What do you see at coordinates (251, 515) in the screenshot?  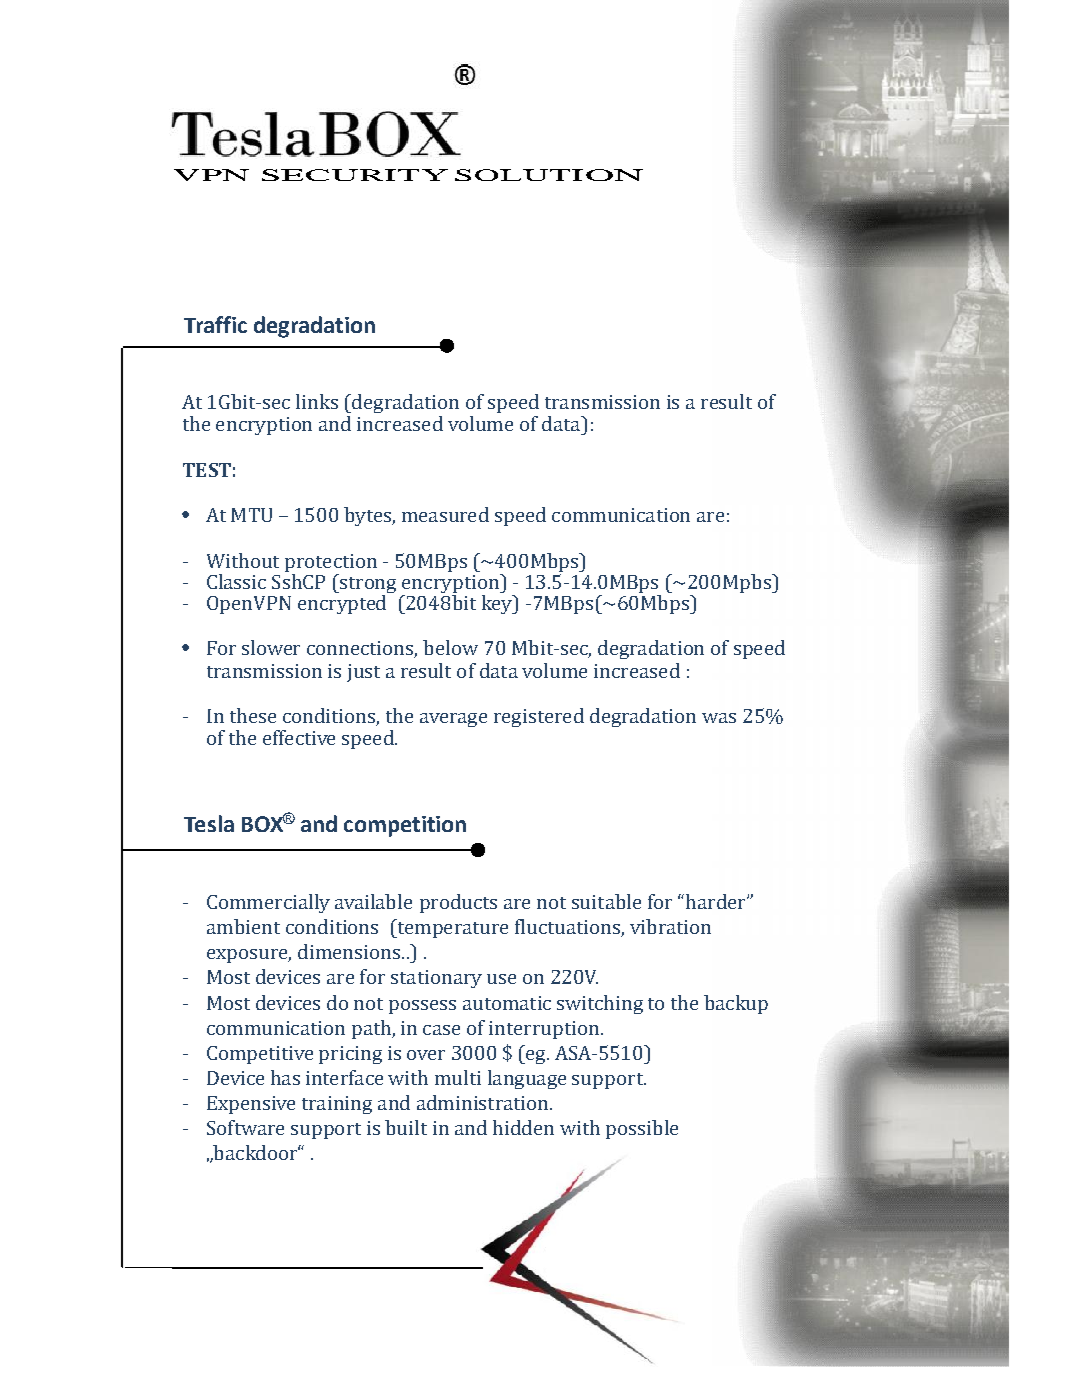 I see `MTU` at bounding box center [251, 515].
